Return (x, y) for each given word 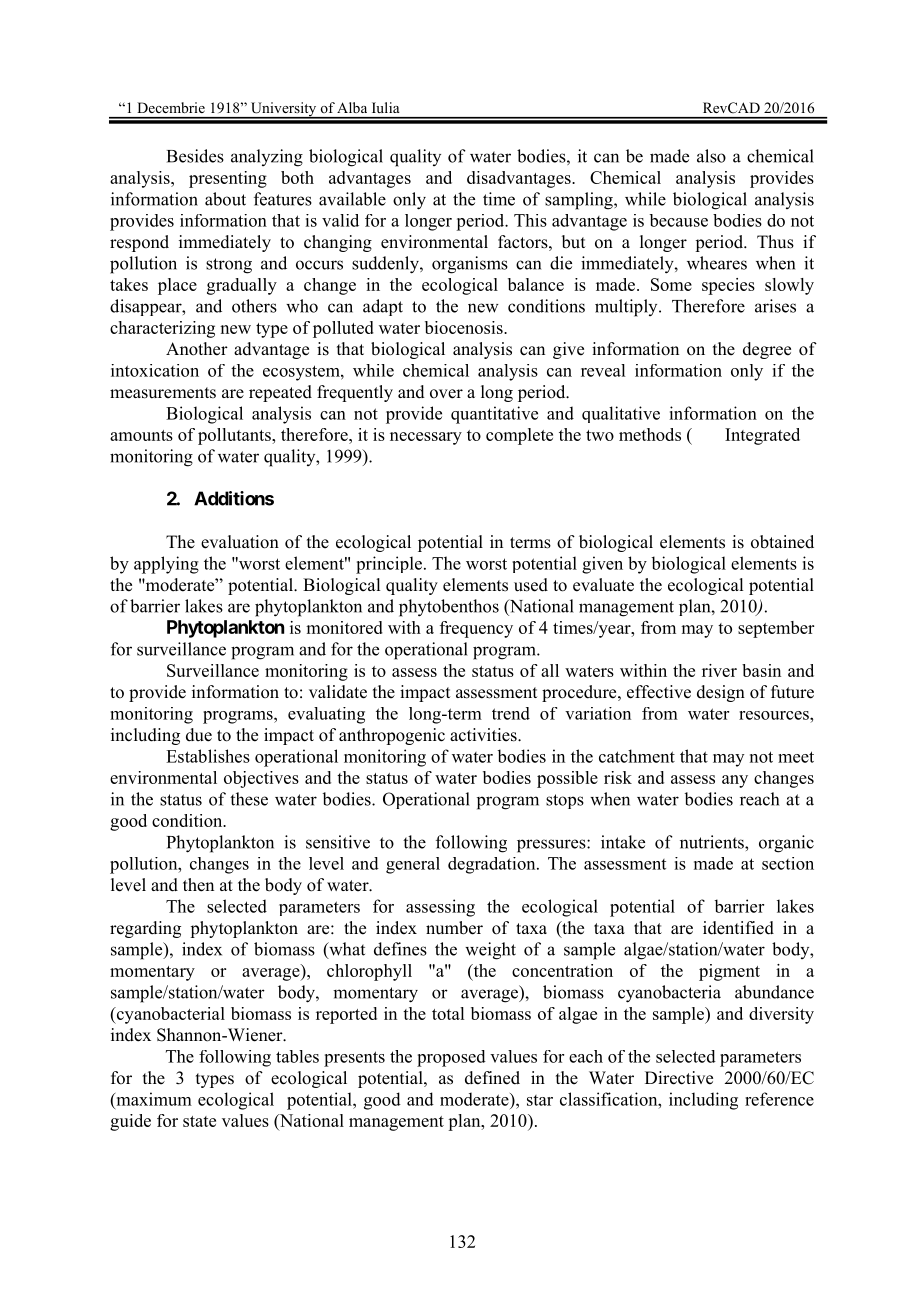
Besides (195, 156)
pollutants (235, 436)
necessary (426, 438)
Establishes (208, 756)
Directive (679, 1078)
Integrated (762, 436)
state (199, 1121)
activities (484, 735)
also (711, 156)
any (735, 781)
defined (492, 1078)
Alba (352, 107)
